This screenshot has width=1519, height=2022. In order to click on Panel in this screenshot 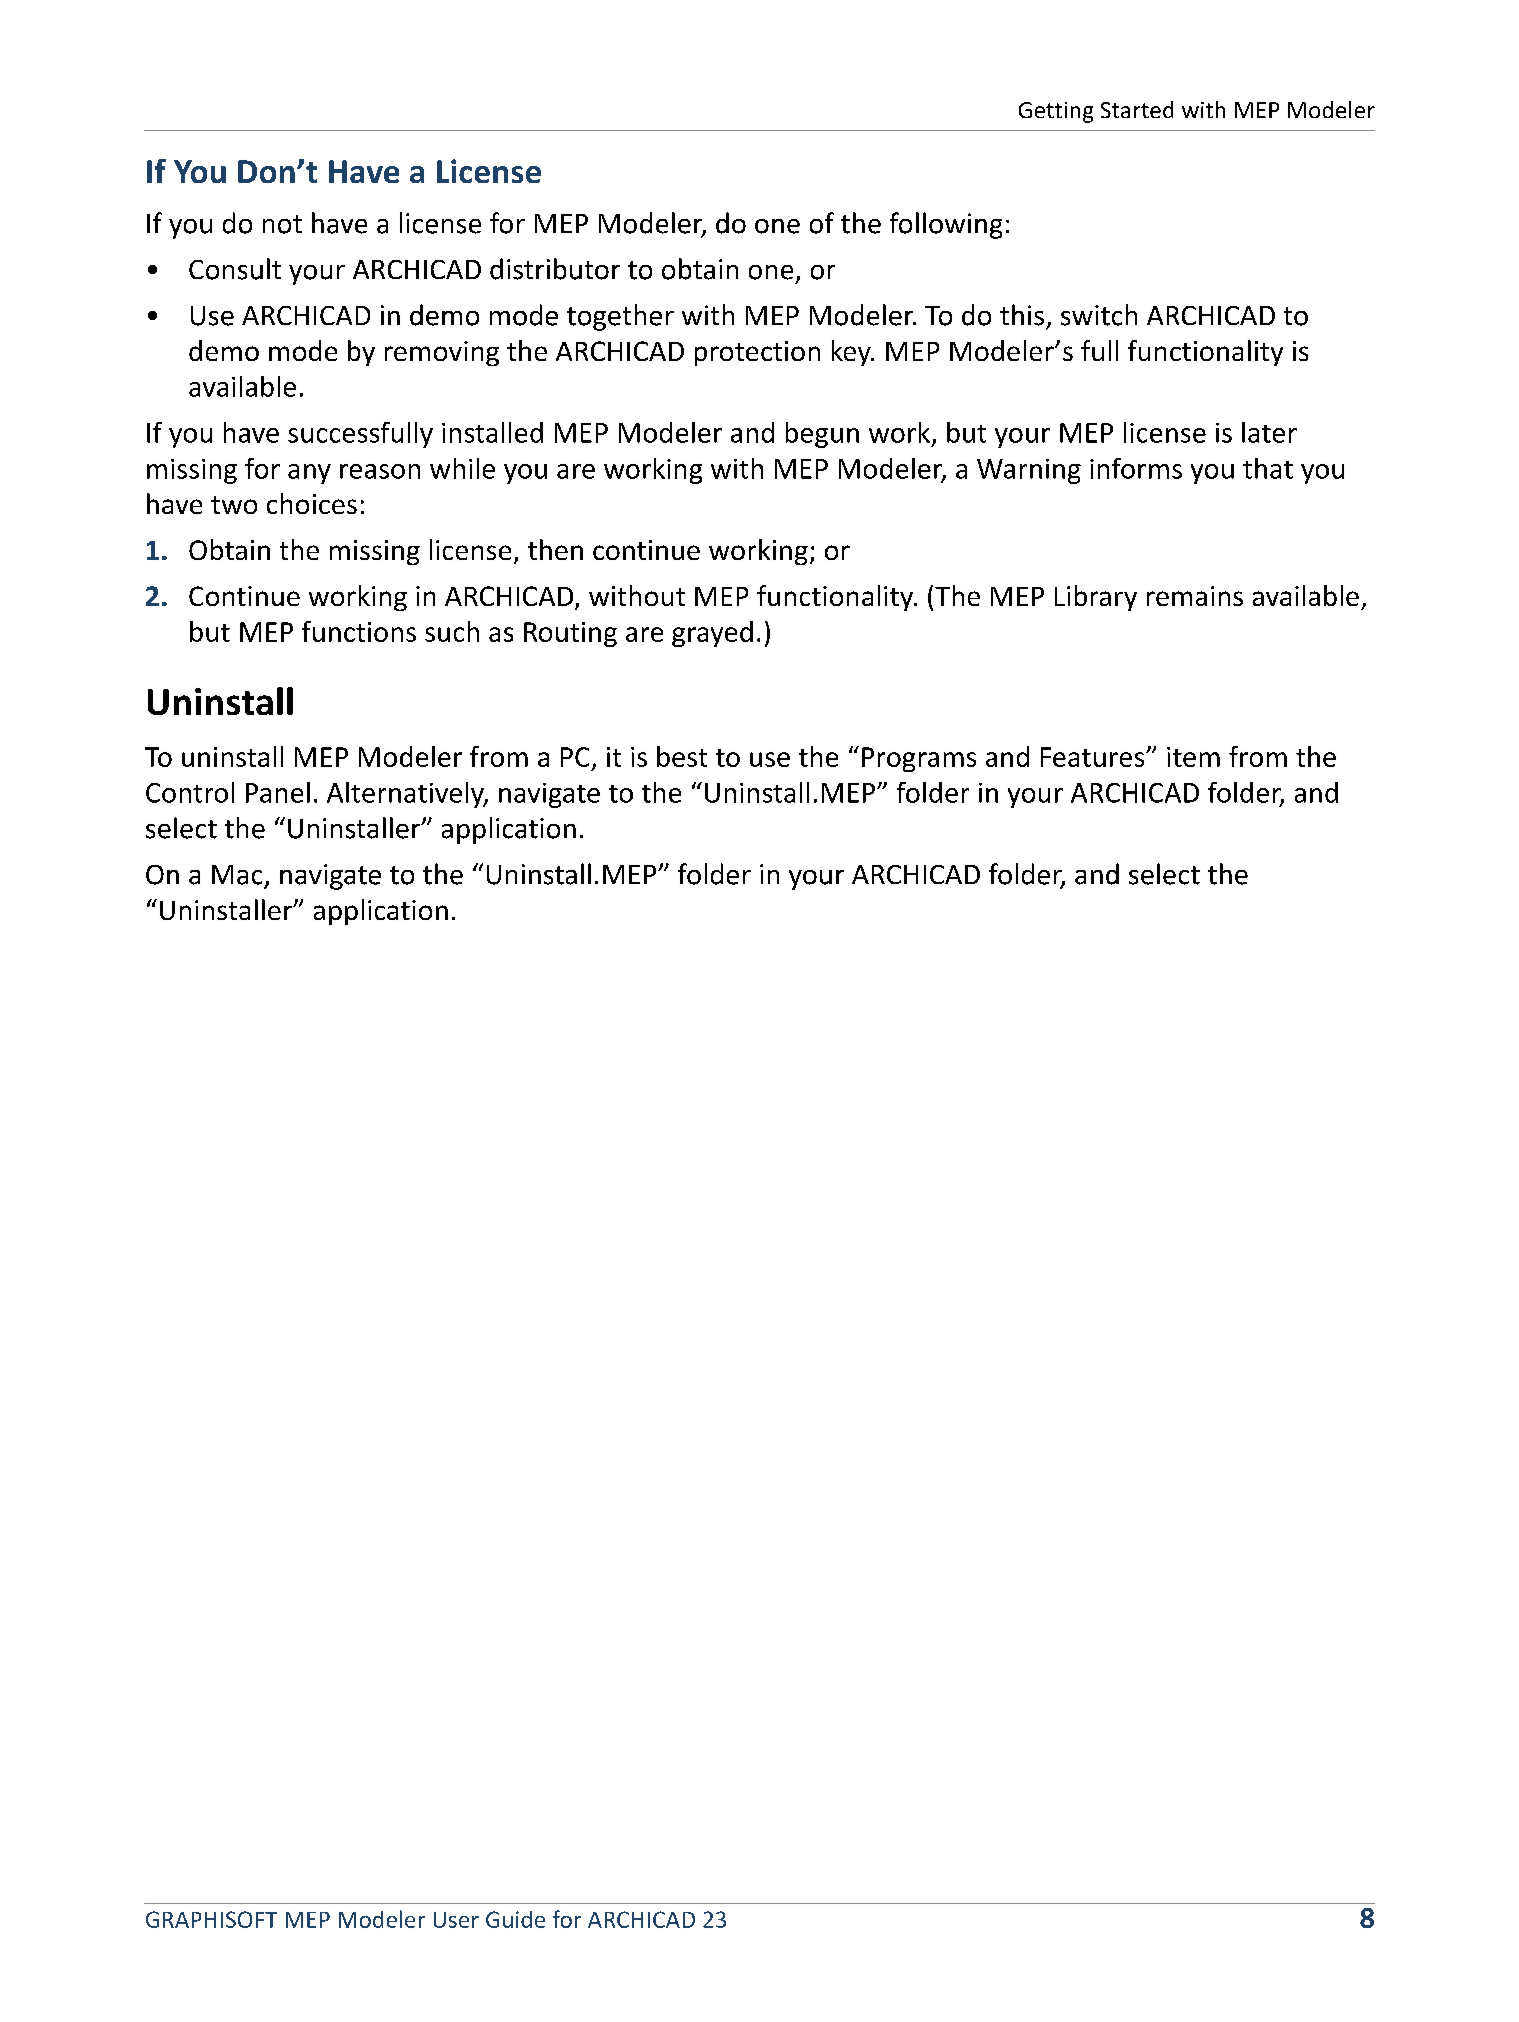, I will do `click(278, 792)`.
